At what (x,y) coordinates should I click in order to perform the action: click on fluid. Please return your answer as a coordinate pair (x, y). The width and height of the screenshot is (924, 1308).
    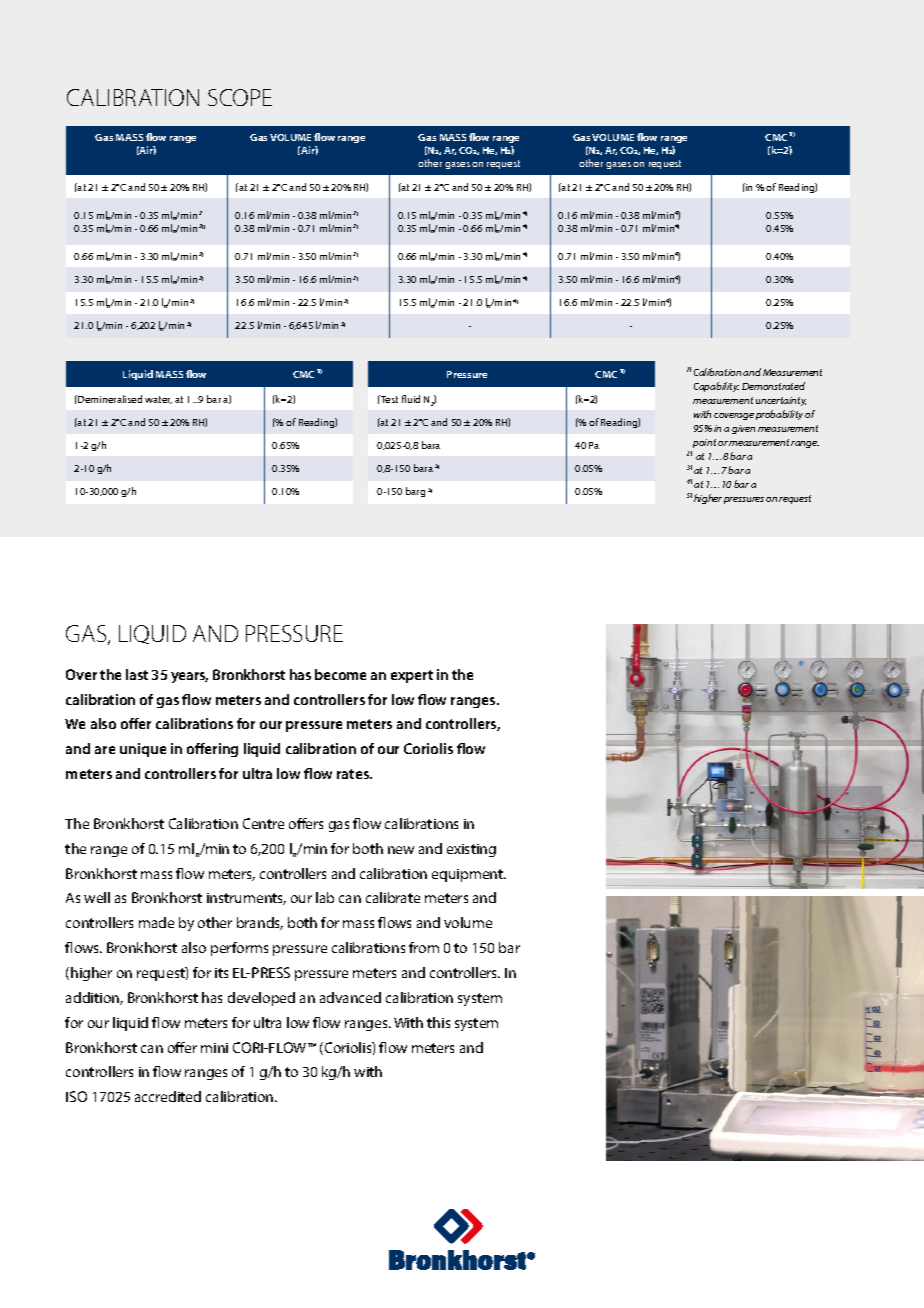
    Looking at the image, I should click on (411, 399).
